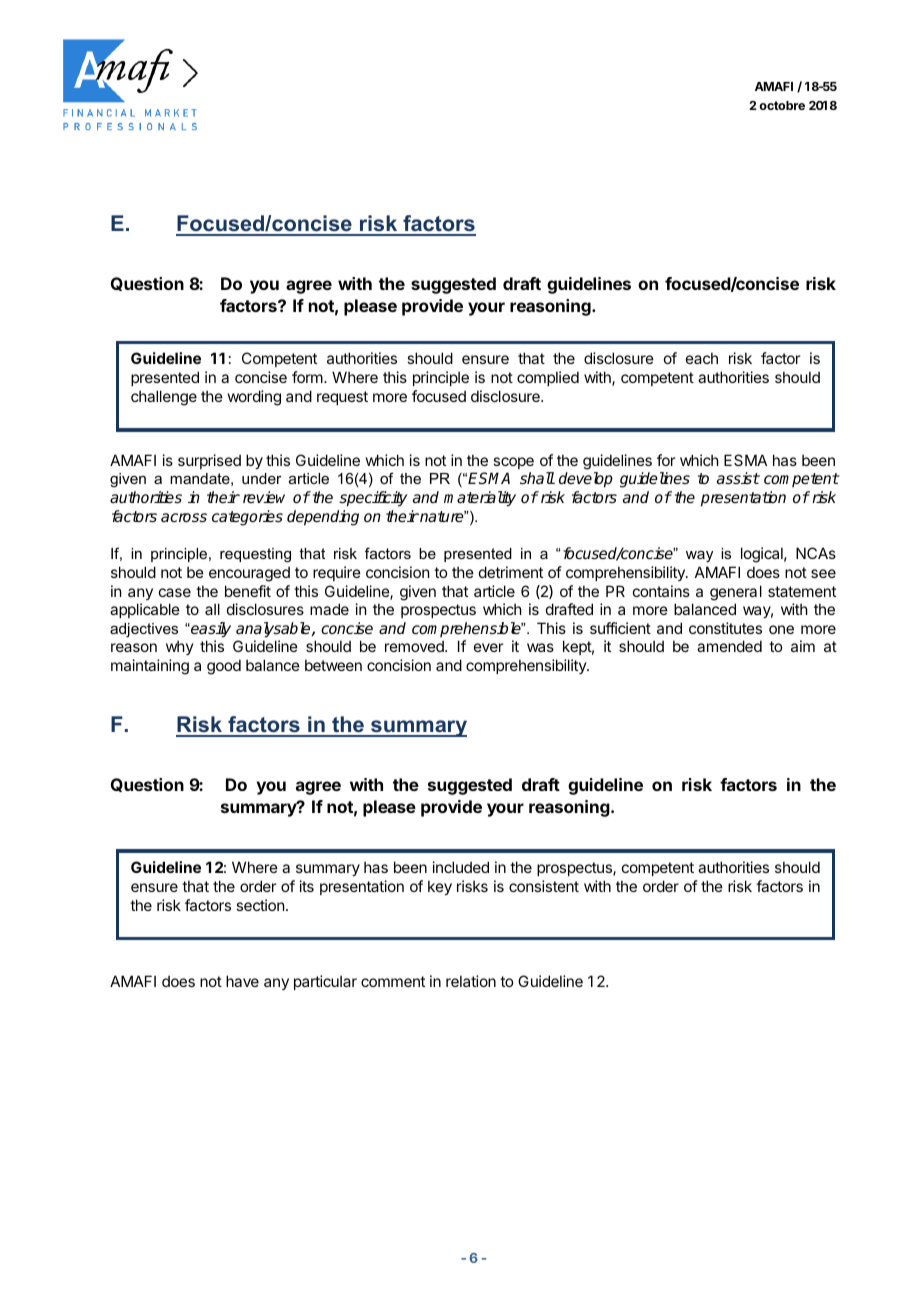  I want to click on complied, so click(548, 378).
